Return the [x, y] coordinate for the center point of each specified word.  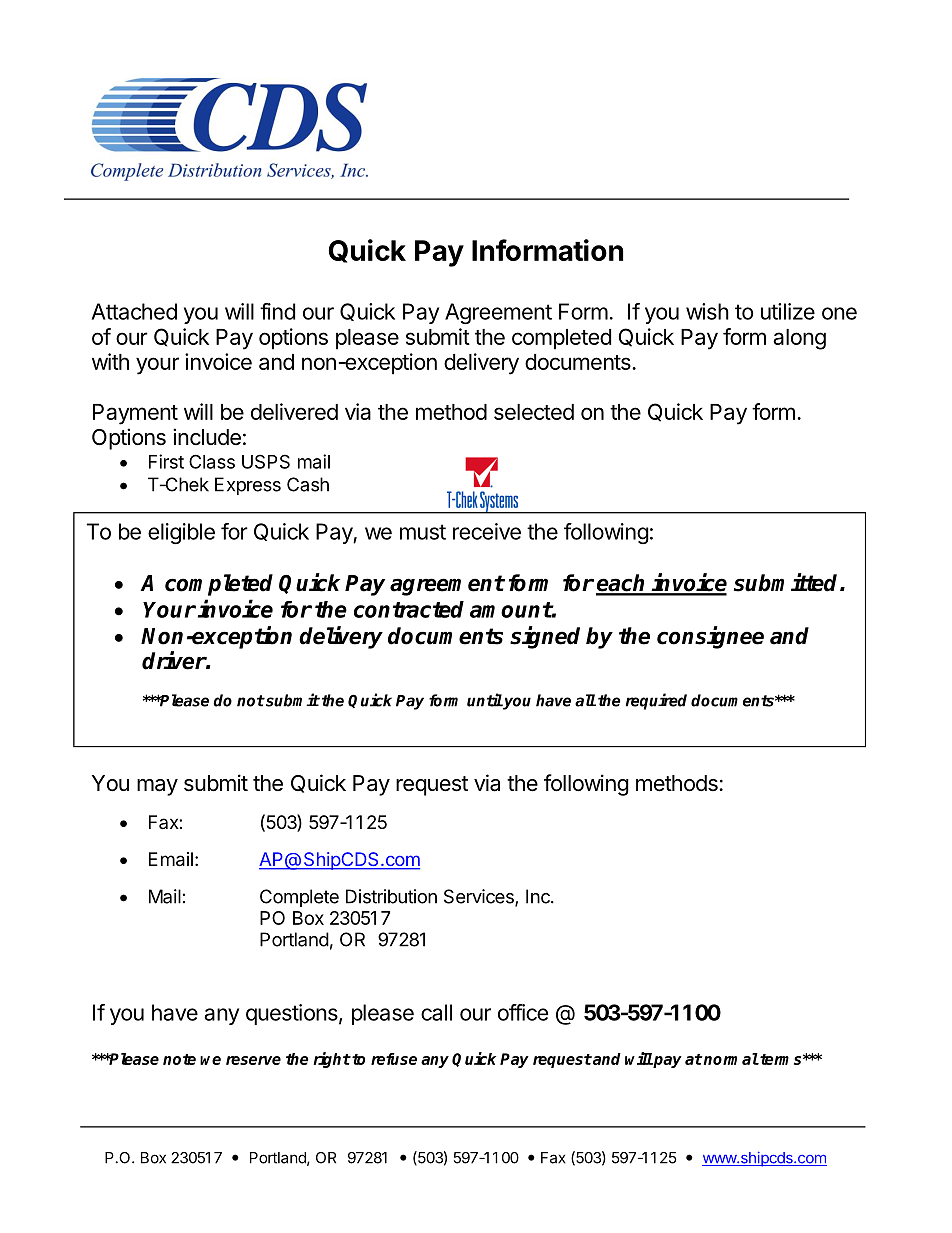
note [179, 1059]
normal [730, 1059]
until [485, 700]
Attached [134, 311]
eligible [181, 533]
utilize [788, 311]
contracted [409, 609]
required [656, 701]
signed [545, 637]
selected [534, 412]
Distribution [391, 896]
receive [487, 531]
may [157, 787]
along [799, 339]
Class [212, 461]
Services [480, 897]
